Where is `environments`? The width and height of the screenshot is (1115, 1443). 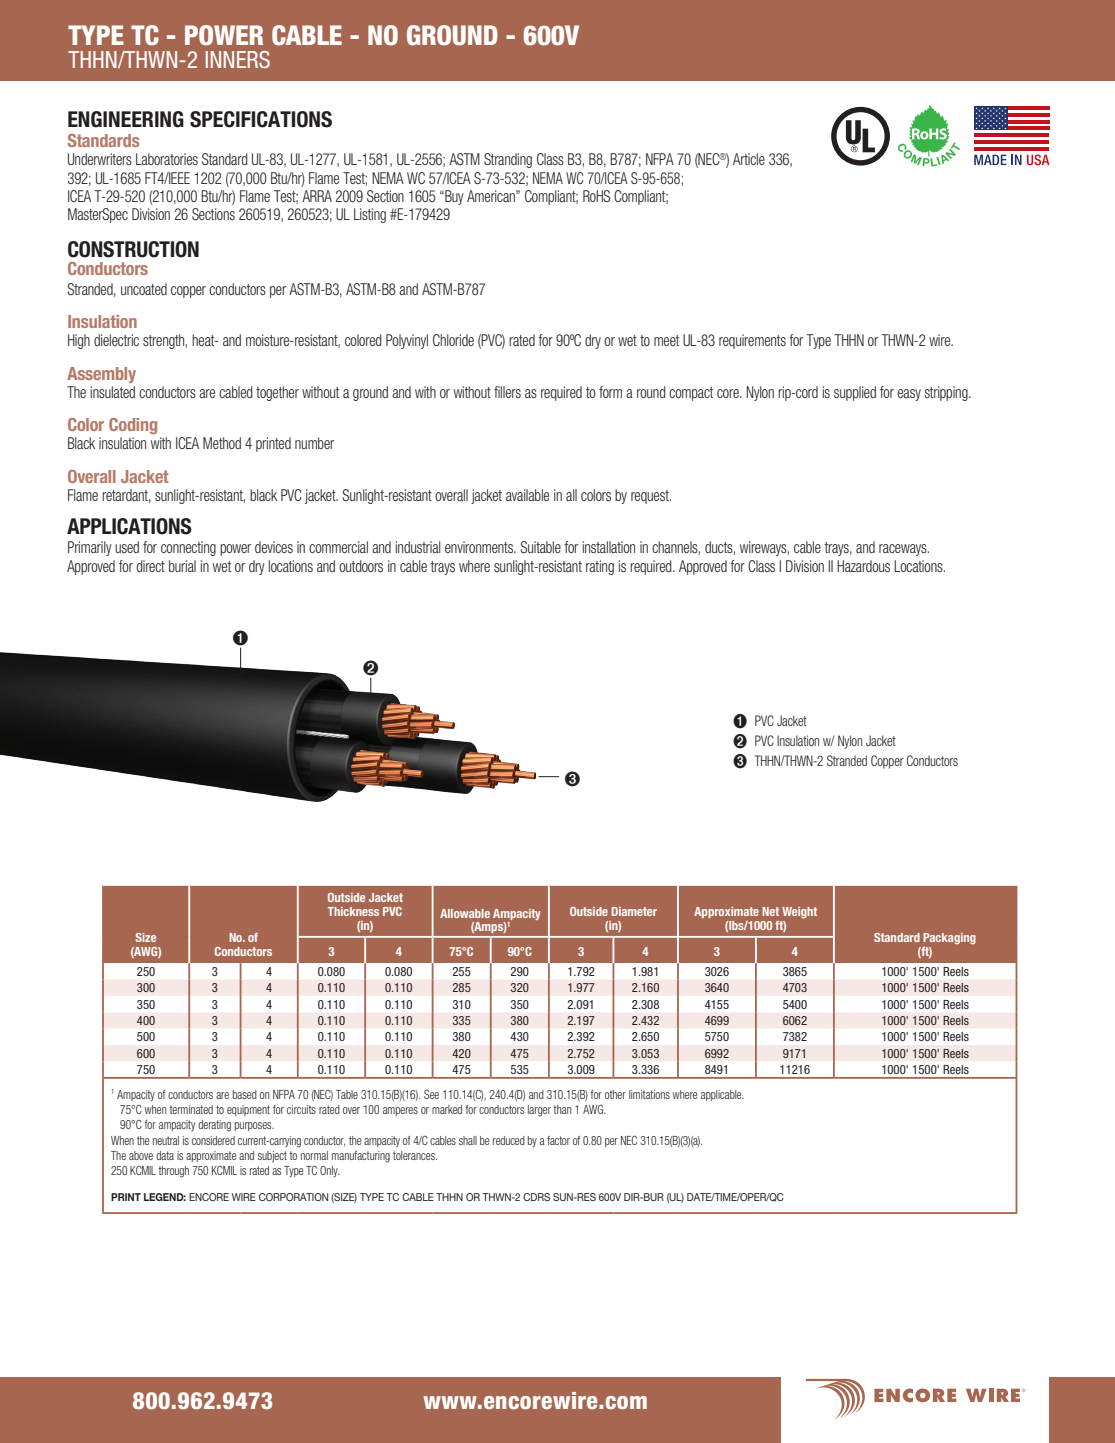
environments is located at coordinates (480, 547).
